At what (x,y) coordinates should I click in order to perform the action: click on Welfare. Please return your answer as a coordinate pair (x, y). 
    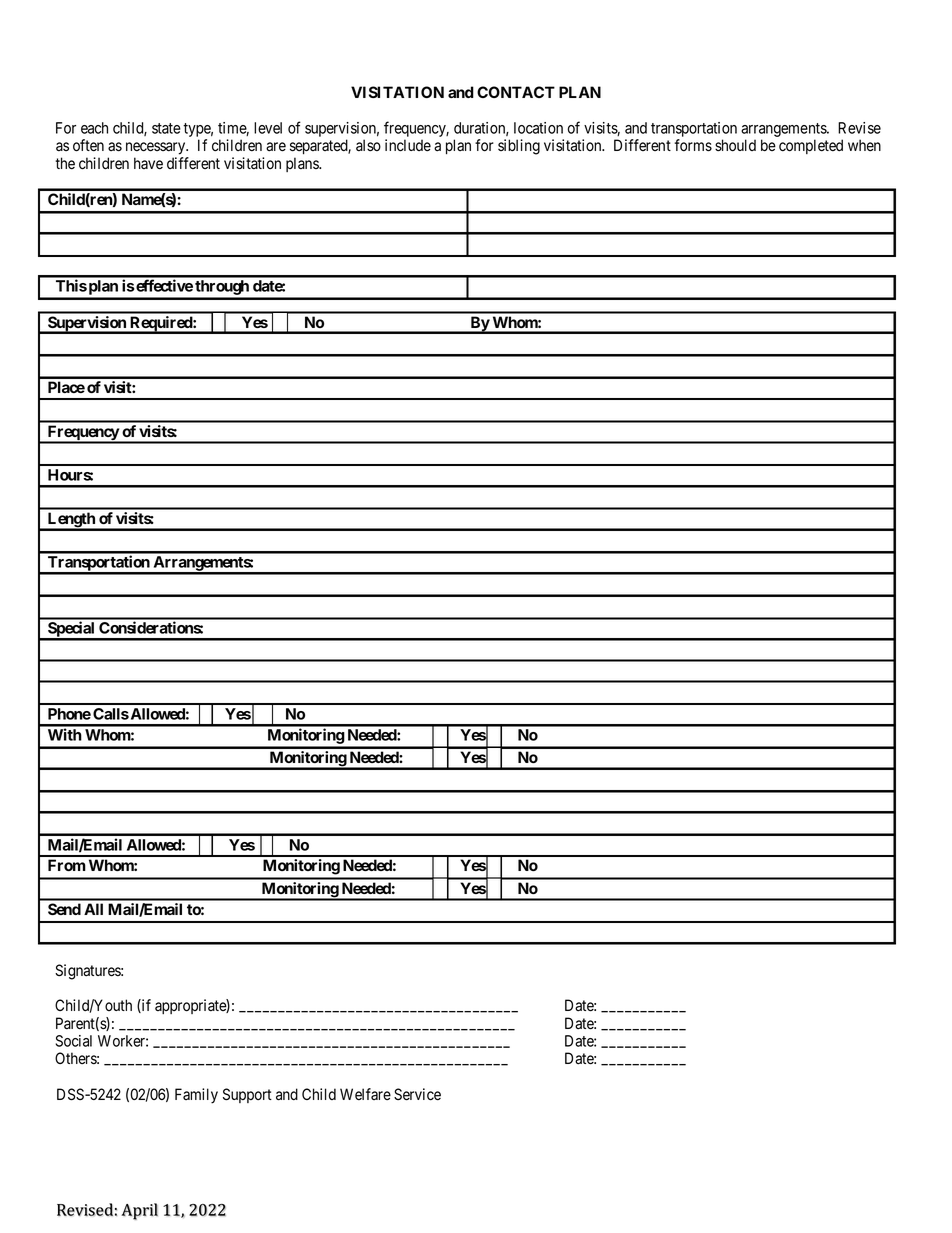
    Looking at the image, I should click on (365, 1094).
